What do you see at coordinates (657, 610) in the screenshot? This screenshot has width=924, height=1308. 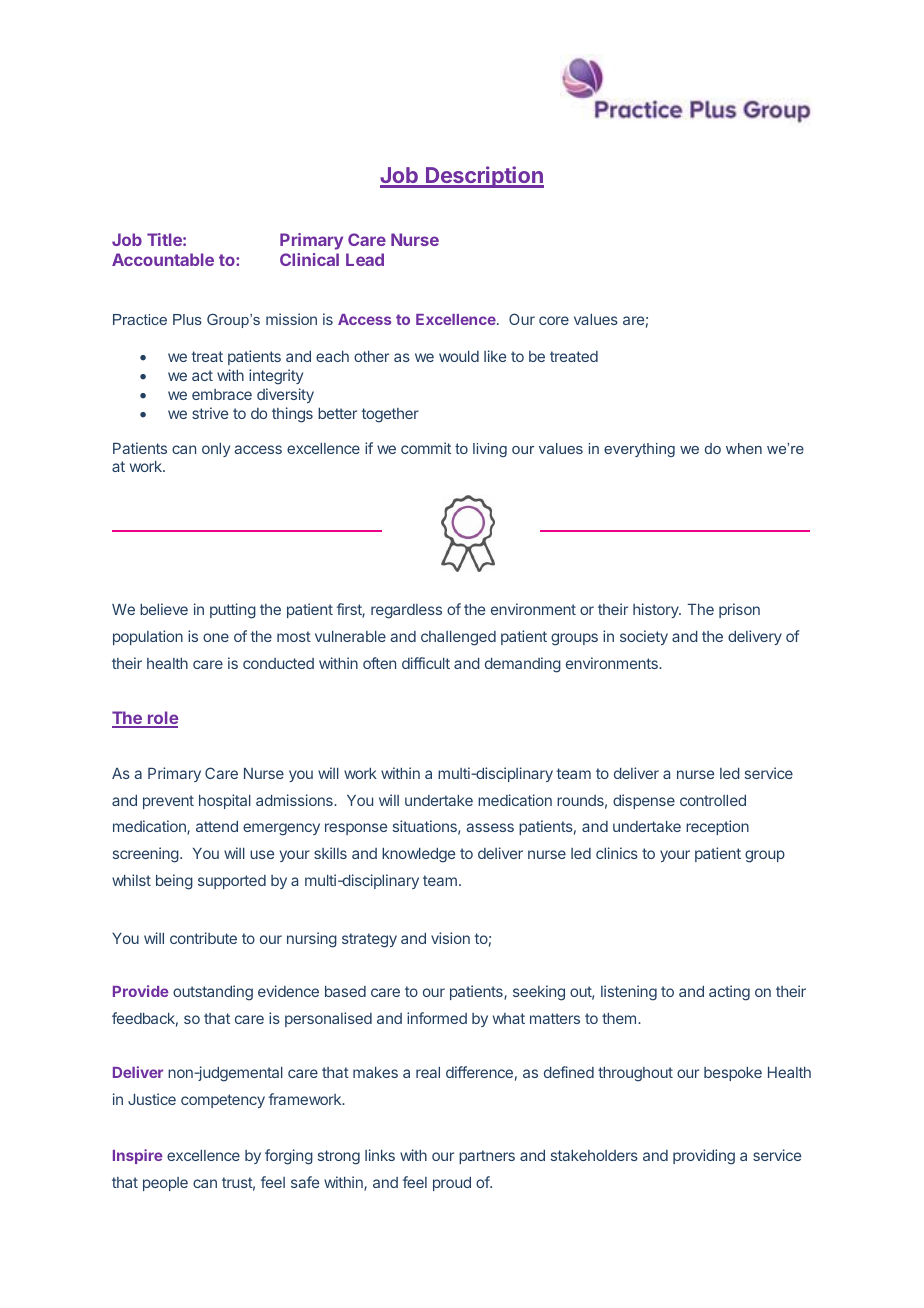 I see `history` at bounding box center [657, 610].
